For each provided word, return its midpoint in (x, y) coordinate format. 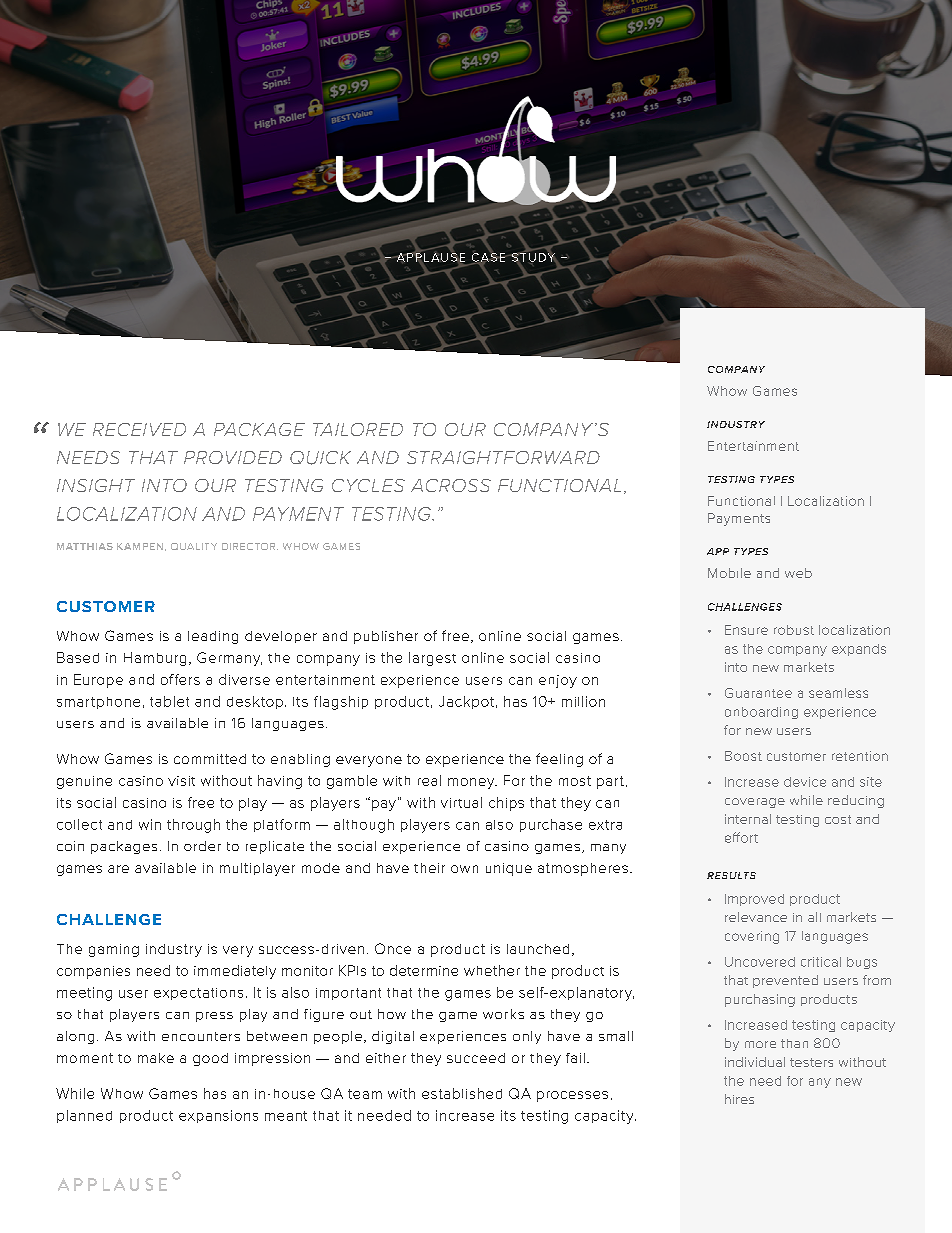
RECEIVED (139, 429)
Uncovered (760, 962)
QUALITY (194, 546)
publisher (386, 637)
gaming (114, 950)
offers (180, 679)
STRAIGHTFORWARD (503, 457)
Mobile (729, 573)
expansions (218, 1116)
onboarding (761, 713)
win (150, 824)
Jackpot (466, 702)
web (798, 573)
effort (741, 837)
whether (492, 970)
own (464, 869)
